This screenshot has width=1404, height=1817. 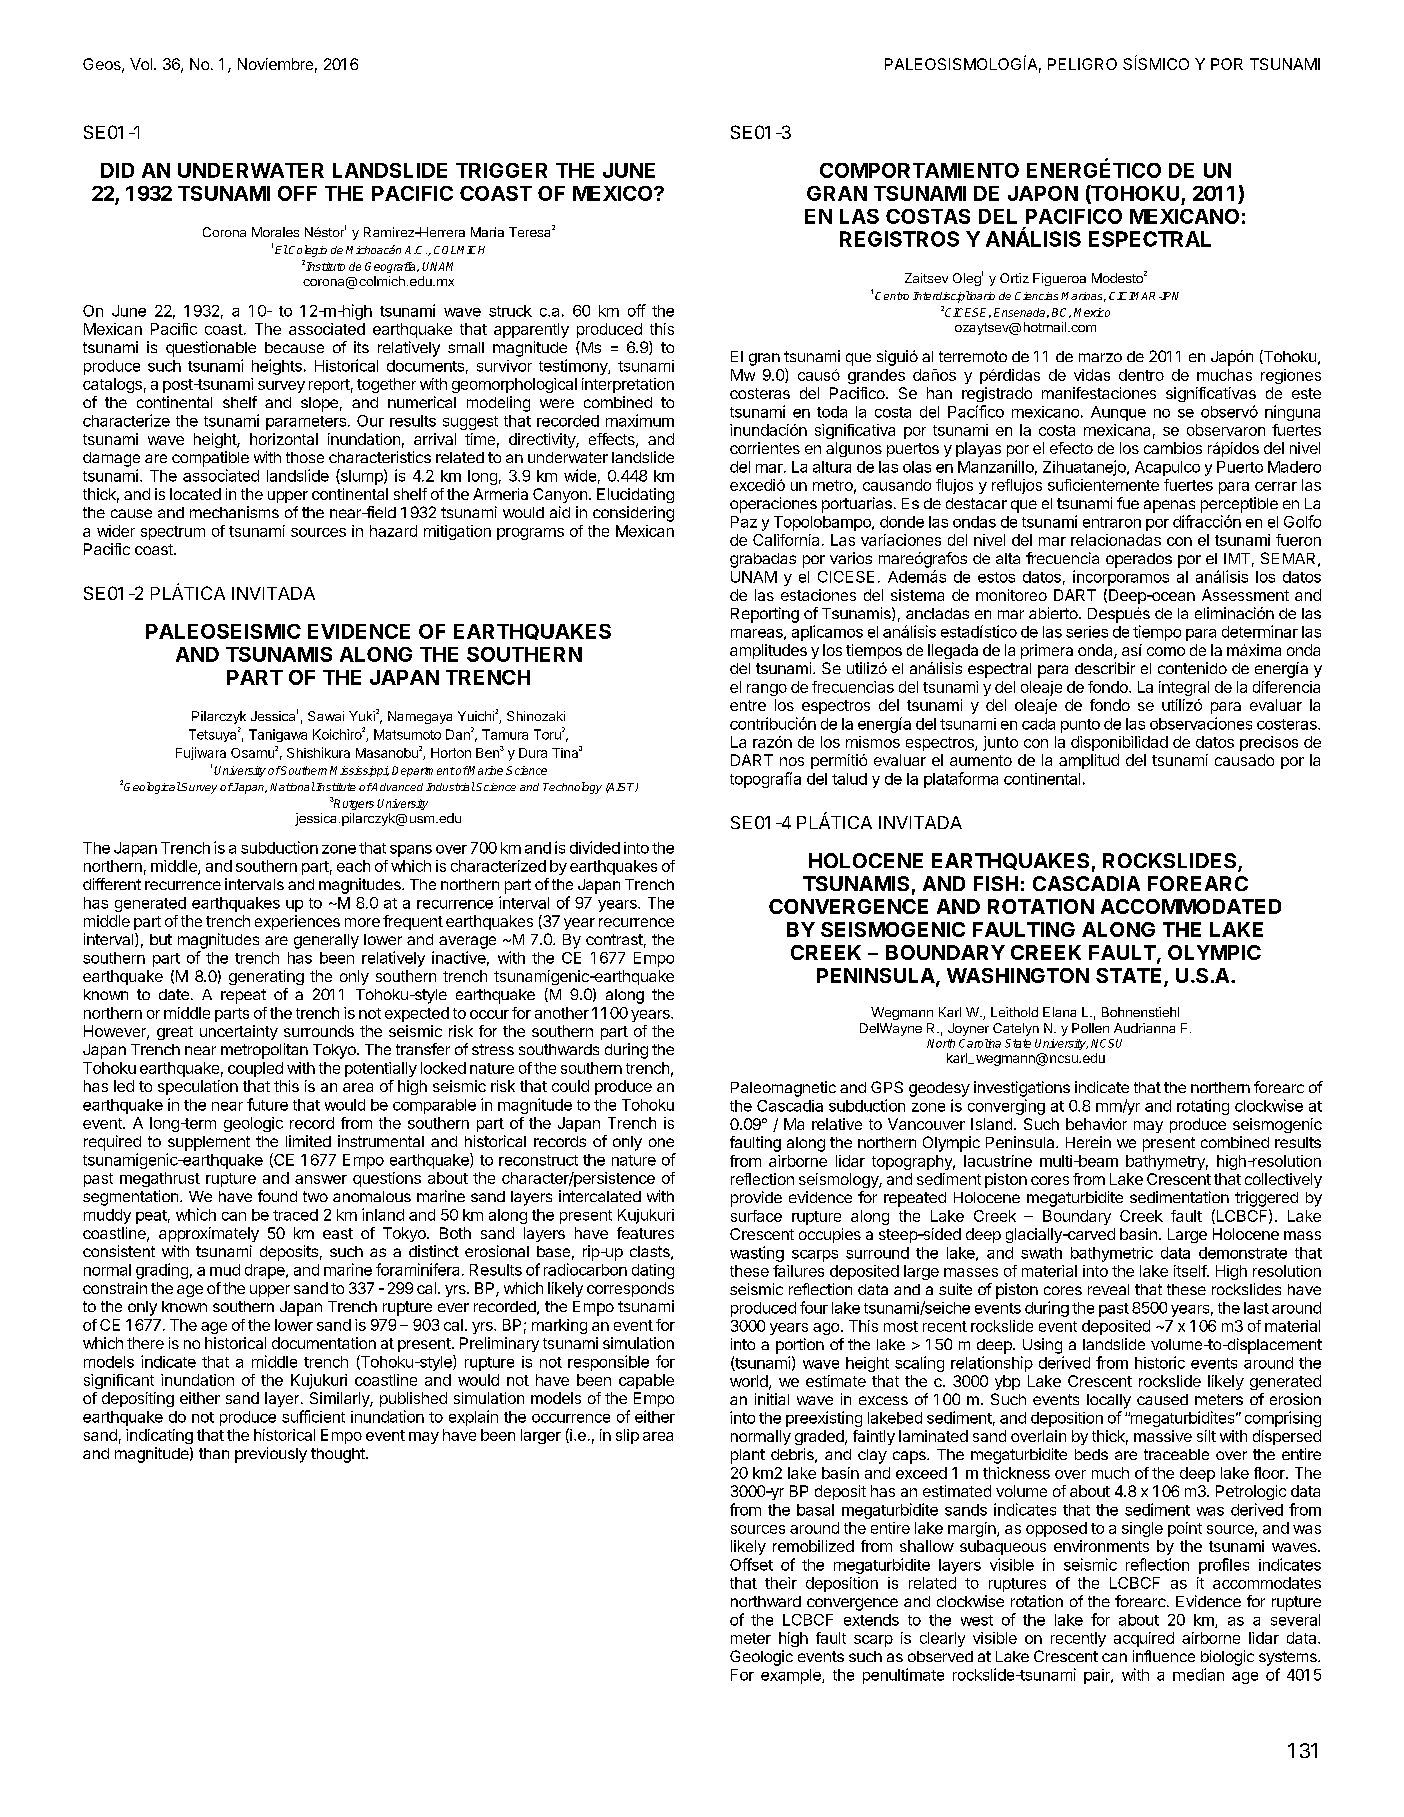 I want to click on Ciencias, so click(x=1036, y=296).
